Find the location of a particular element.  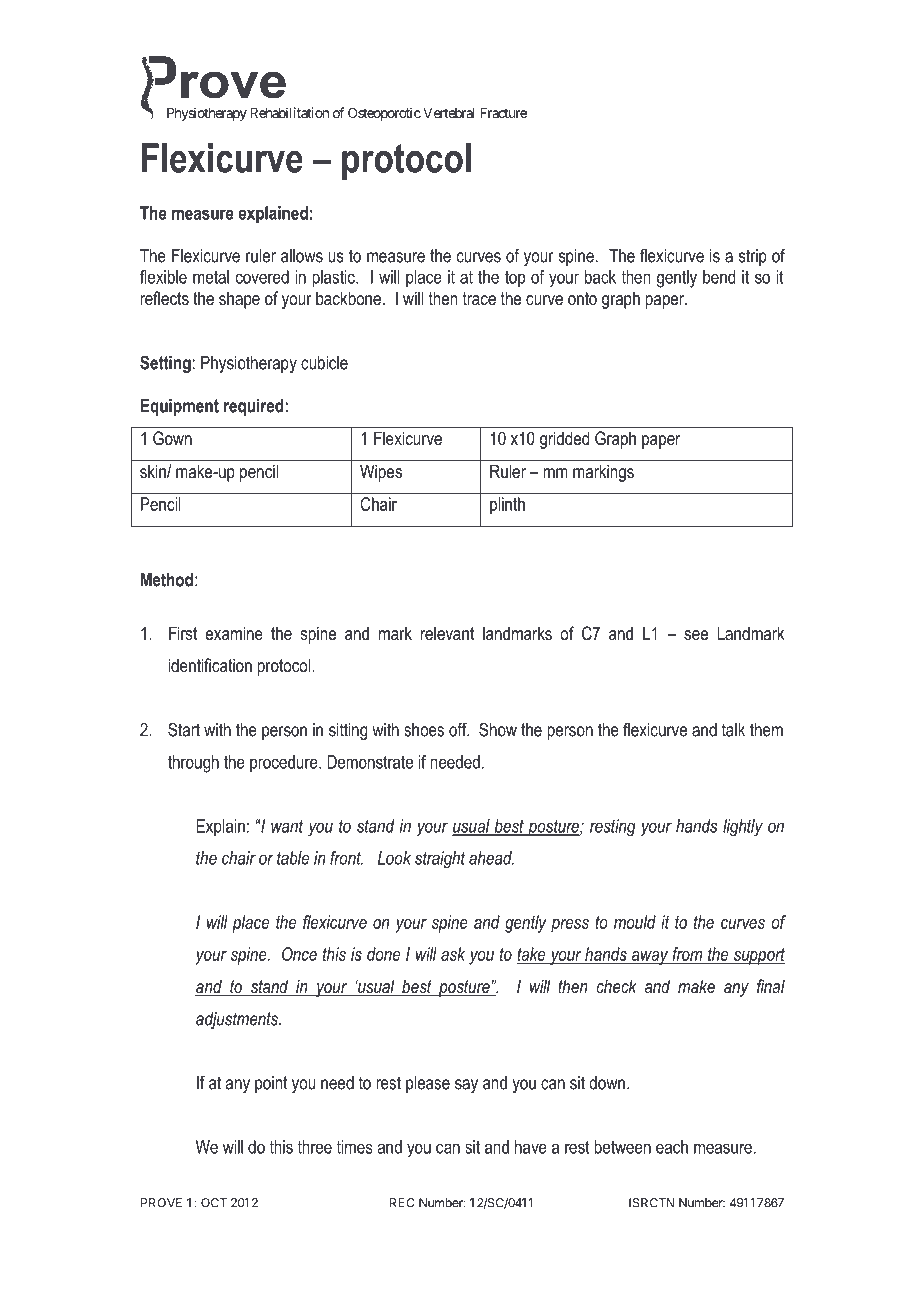

strip is located at coordinates (753, 257).
